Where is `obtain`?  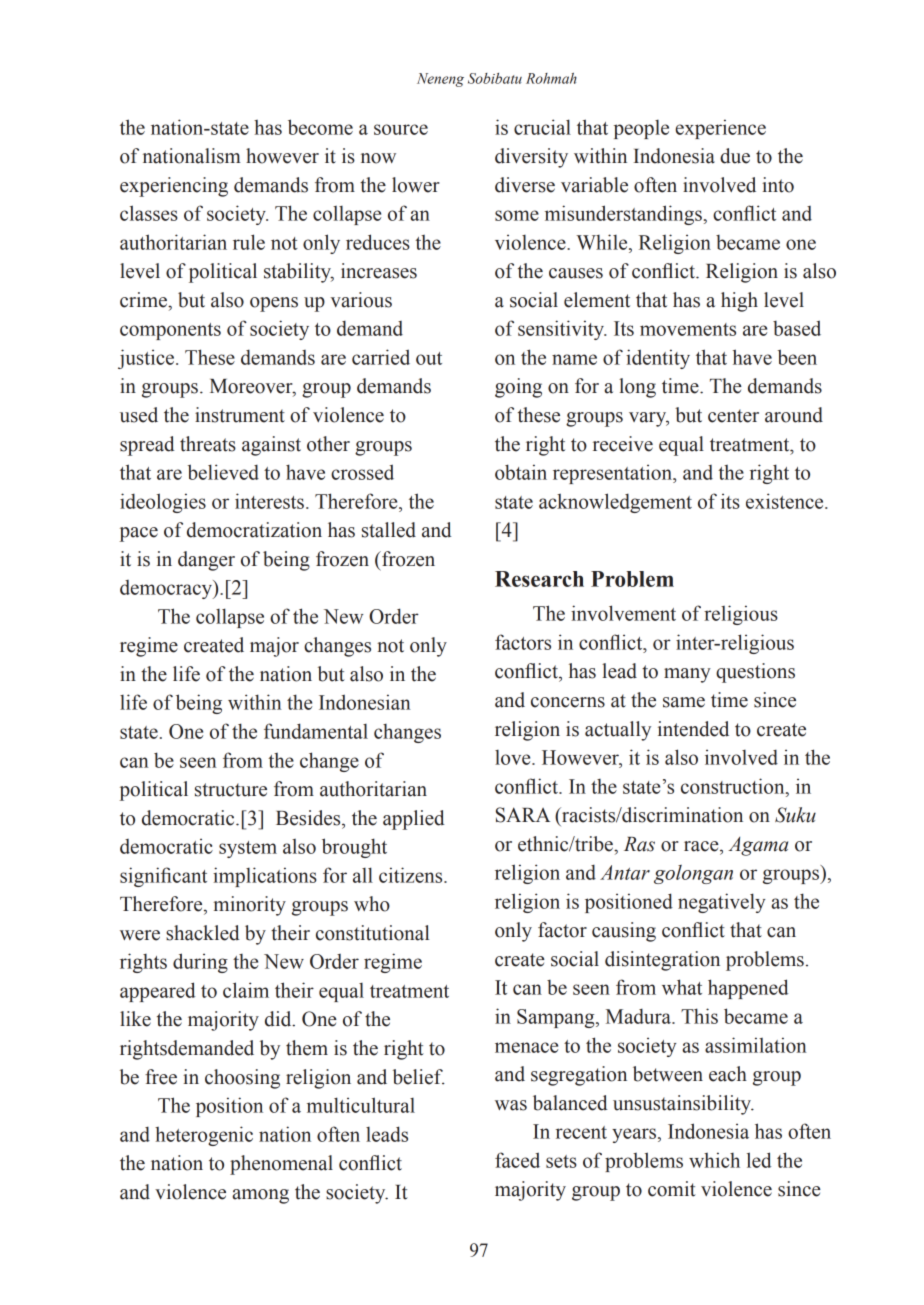 obtain is located at coordinates (521, 472).
